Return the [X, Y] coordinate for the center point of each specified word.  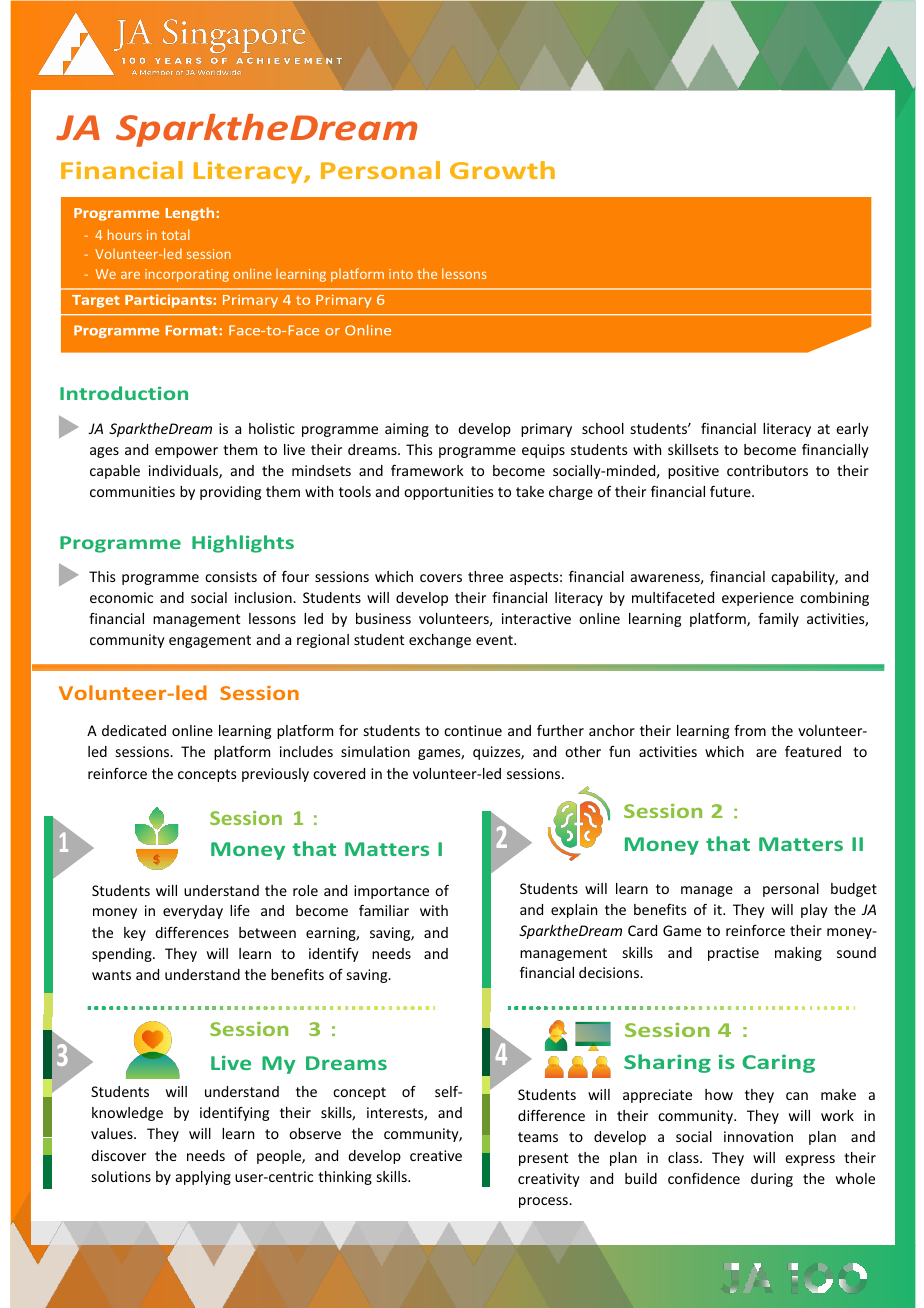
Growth [502, 170]
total [176, 234]
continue [473, 730]
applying [203, 1178]
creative [436, 1155]
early [852, 430]
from [750, 730]
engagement [210, 641]
